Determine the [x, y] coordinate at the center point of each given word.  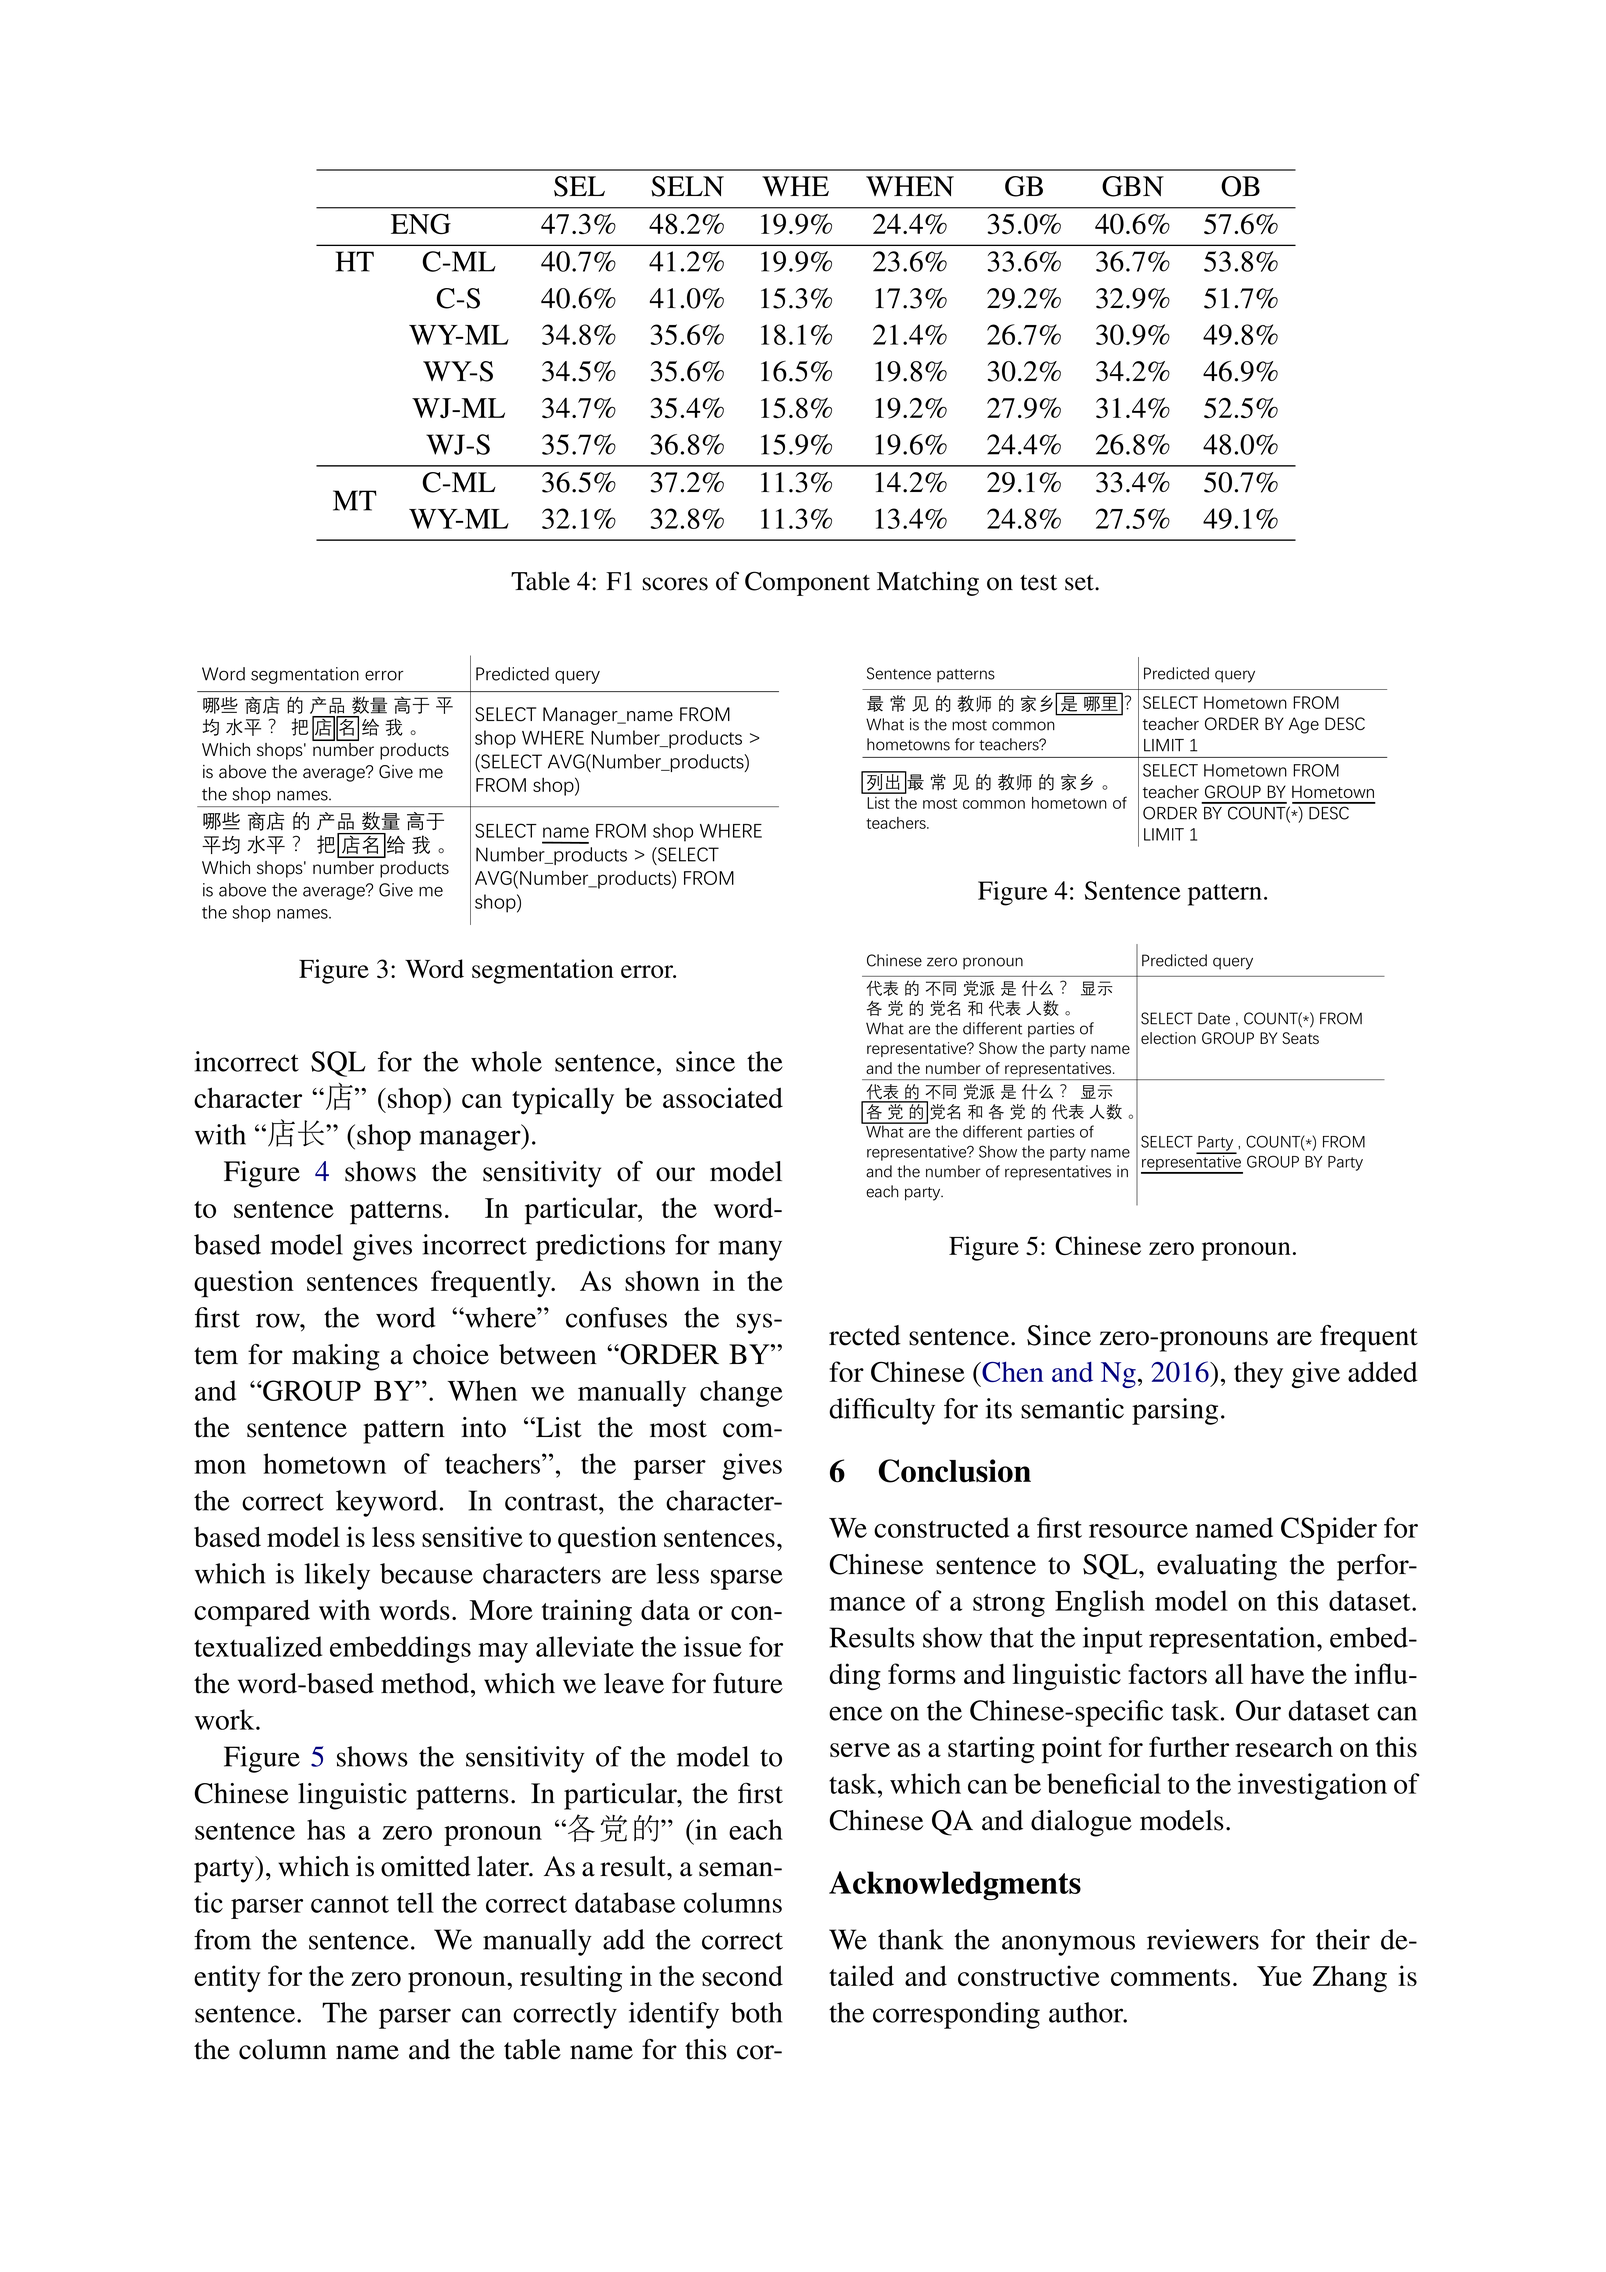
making [336, 1357]
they [1258, 1375]
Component [807, 583]
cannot [350, 1904]
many [750, 1250]
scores [675, 584]
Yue [1279, 1976]
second [742, 1975]
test [1038, 583]
